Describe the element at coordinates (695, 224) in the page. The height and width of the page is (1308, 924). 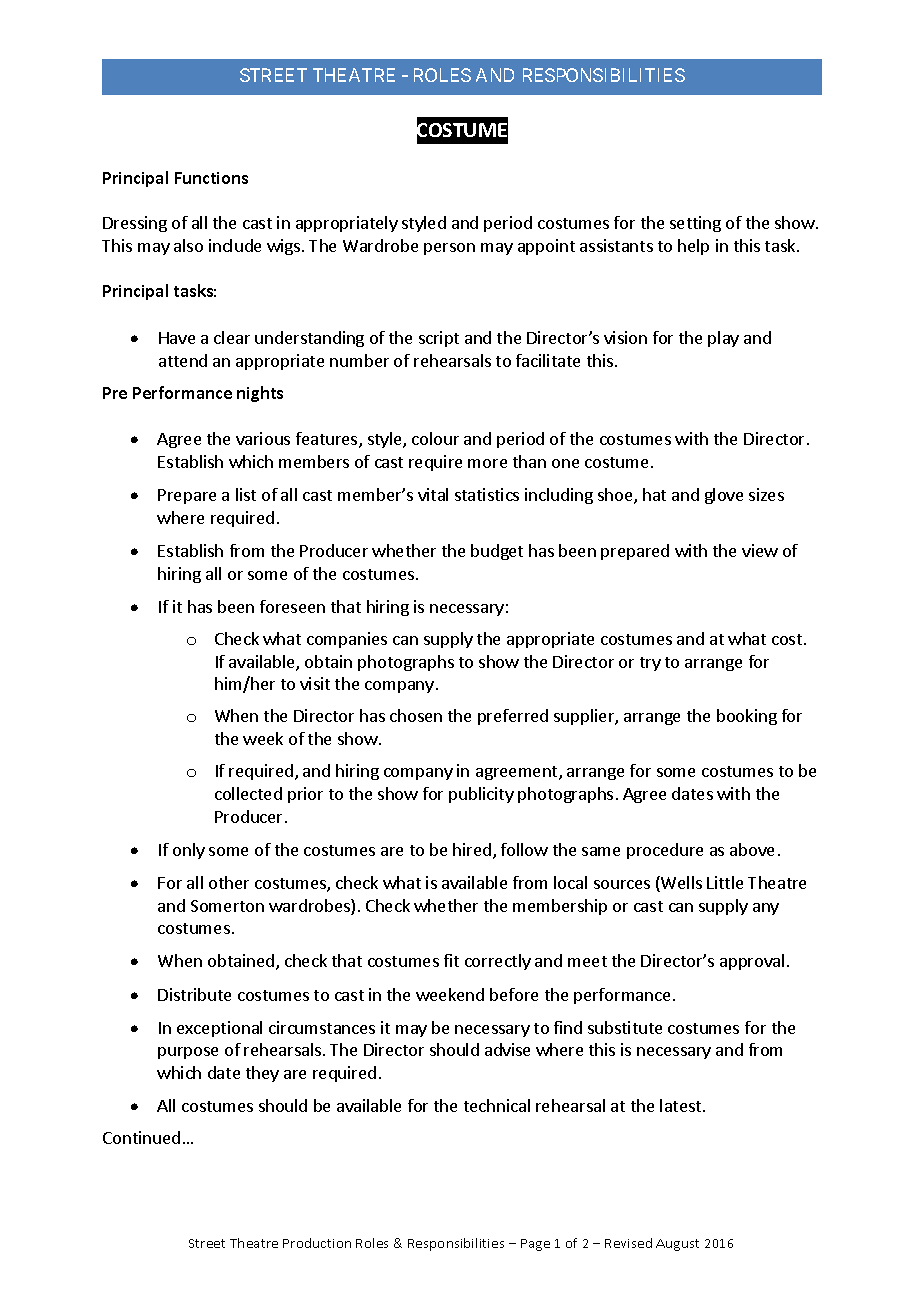
I see `setting` at that location.
